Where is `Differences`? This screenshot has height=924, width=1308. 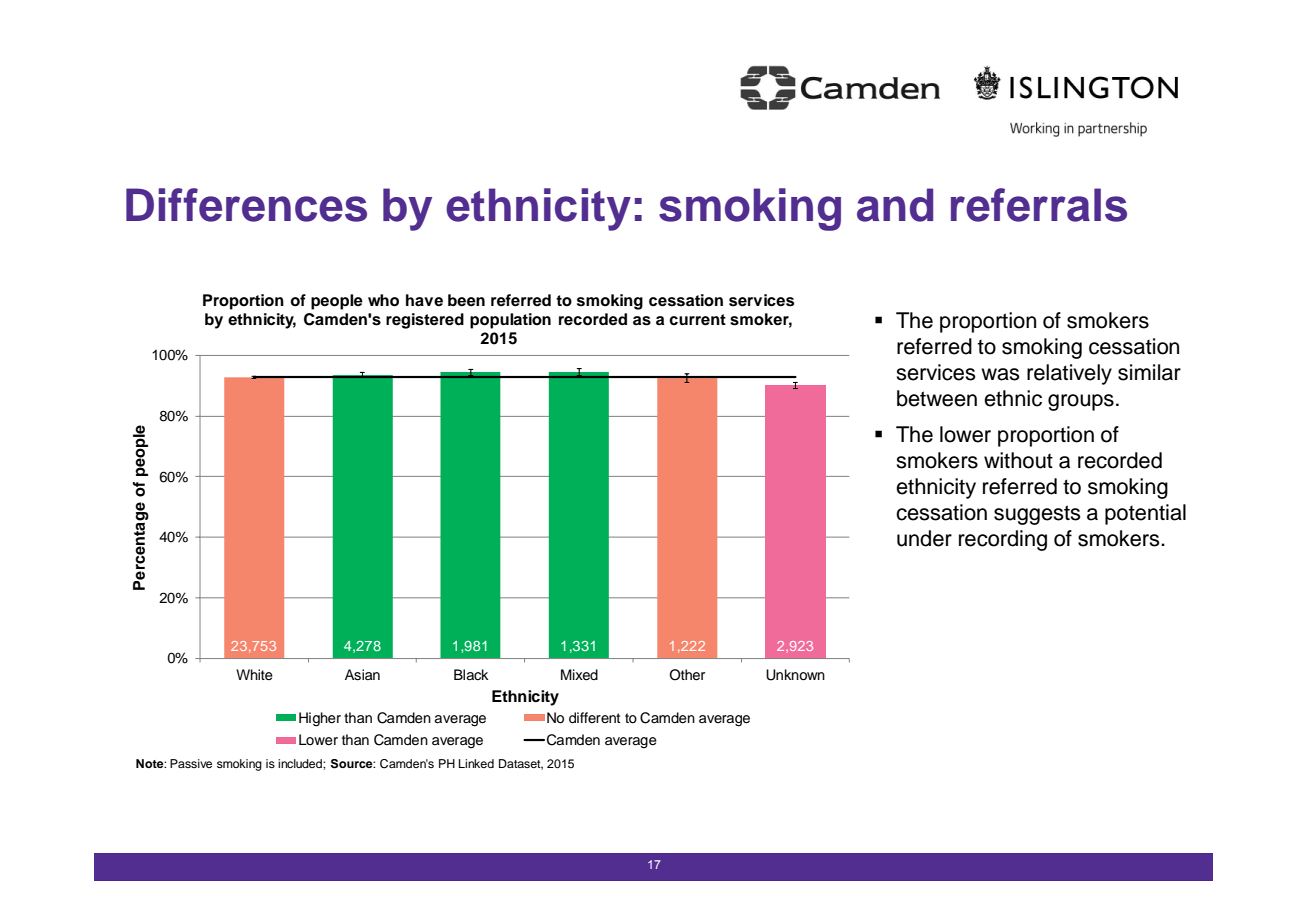 Differences is located at coordinates (246, 205).
